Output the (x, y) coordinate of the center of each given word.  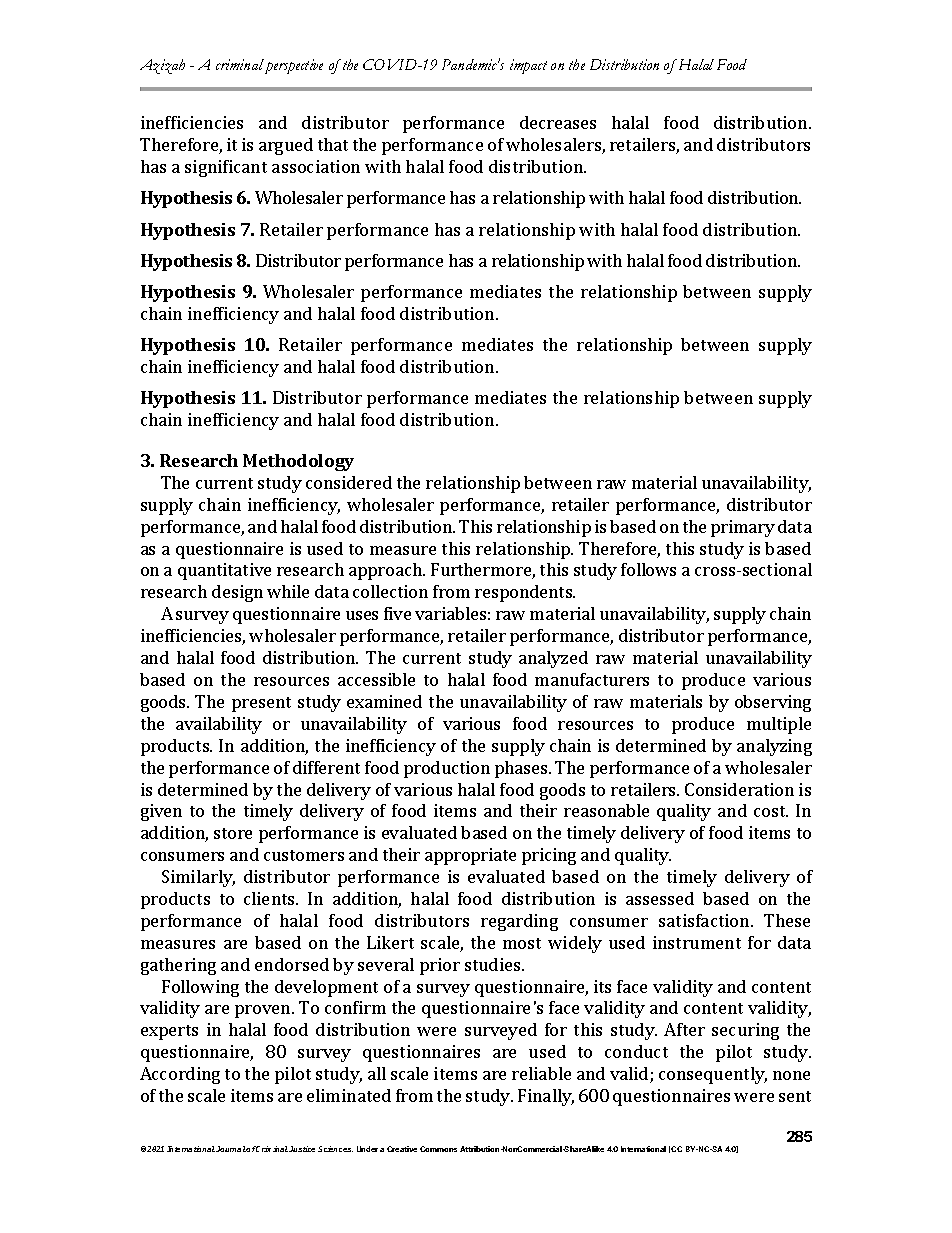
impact (528, 66)
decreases (558, 122)
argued (286, 146)
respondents (525, 593)
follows (648, 569)
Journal (231, 1149)
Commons (438, 1149)
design (237, 593)
